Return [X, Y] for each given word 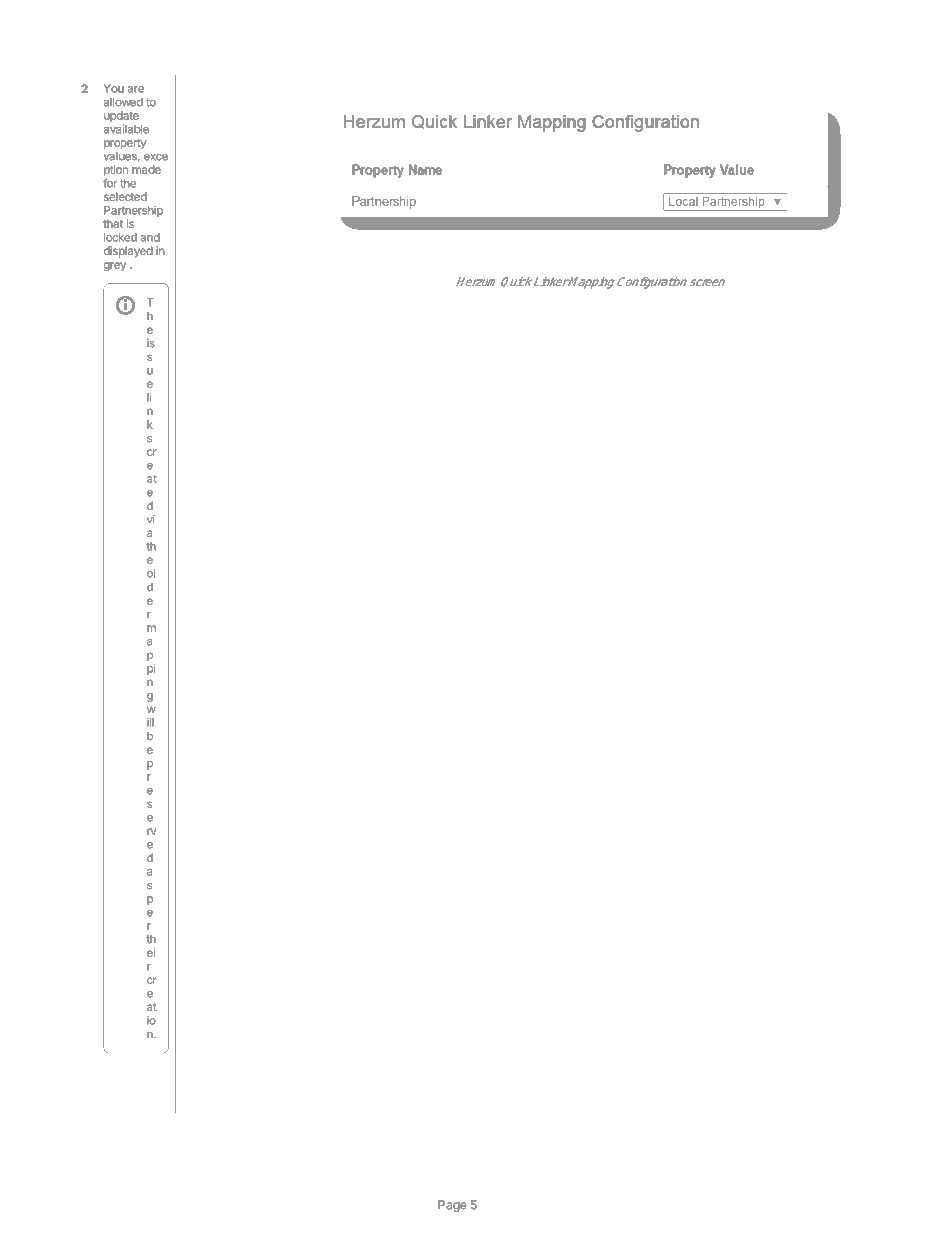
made [146, 169]
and [150, 237]
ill [150, 722]
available [126, 129]
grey [115, 267]
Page [452, 1206]
